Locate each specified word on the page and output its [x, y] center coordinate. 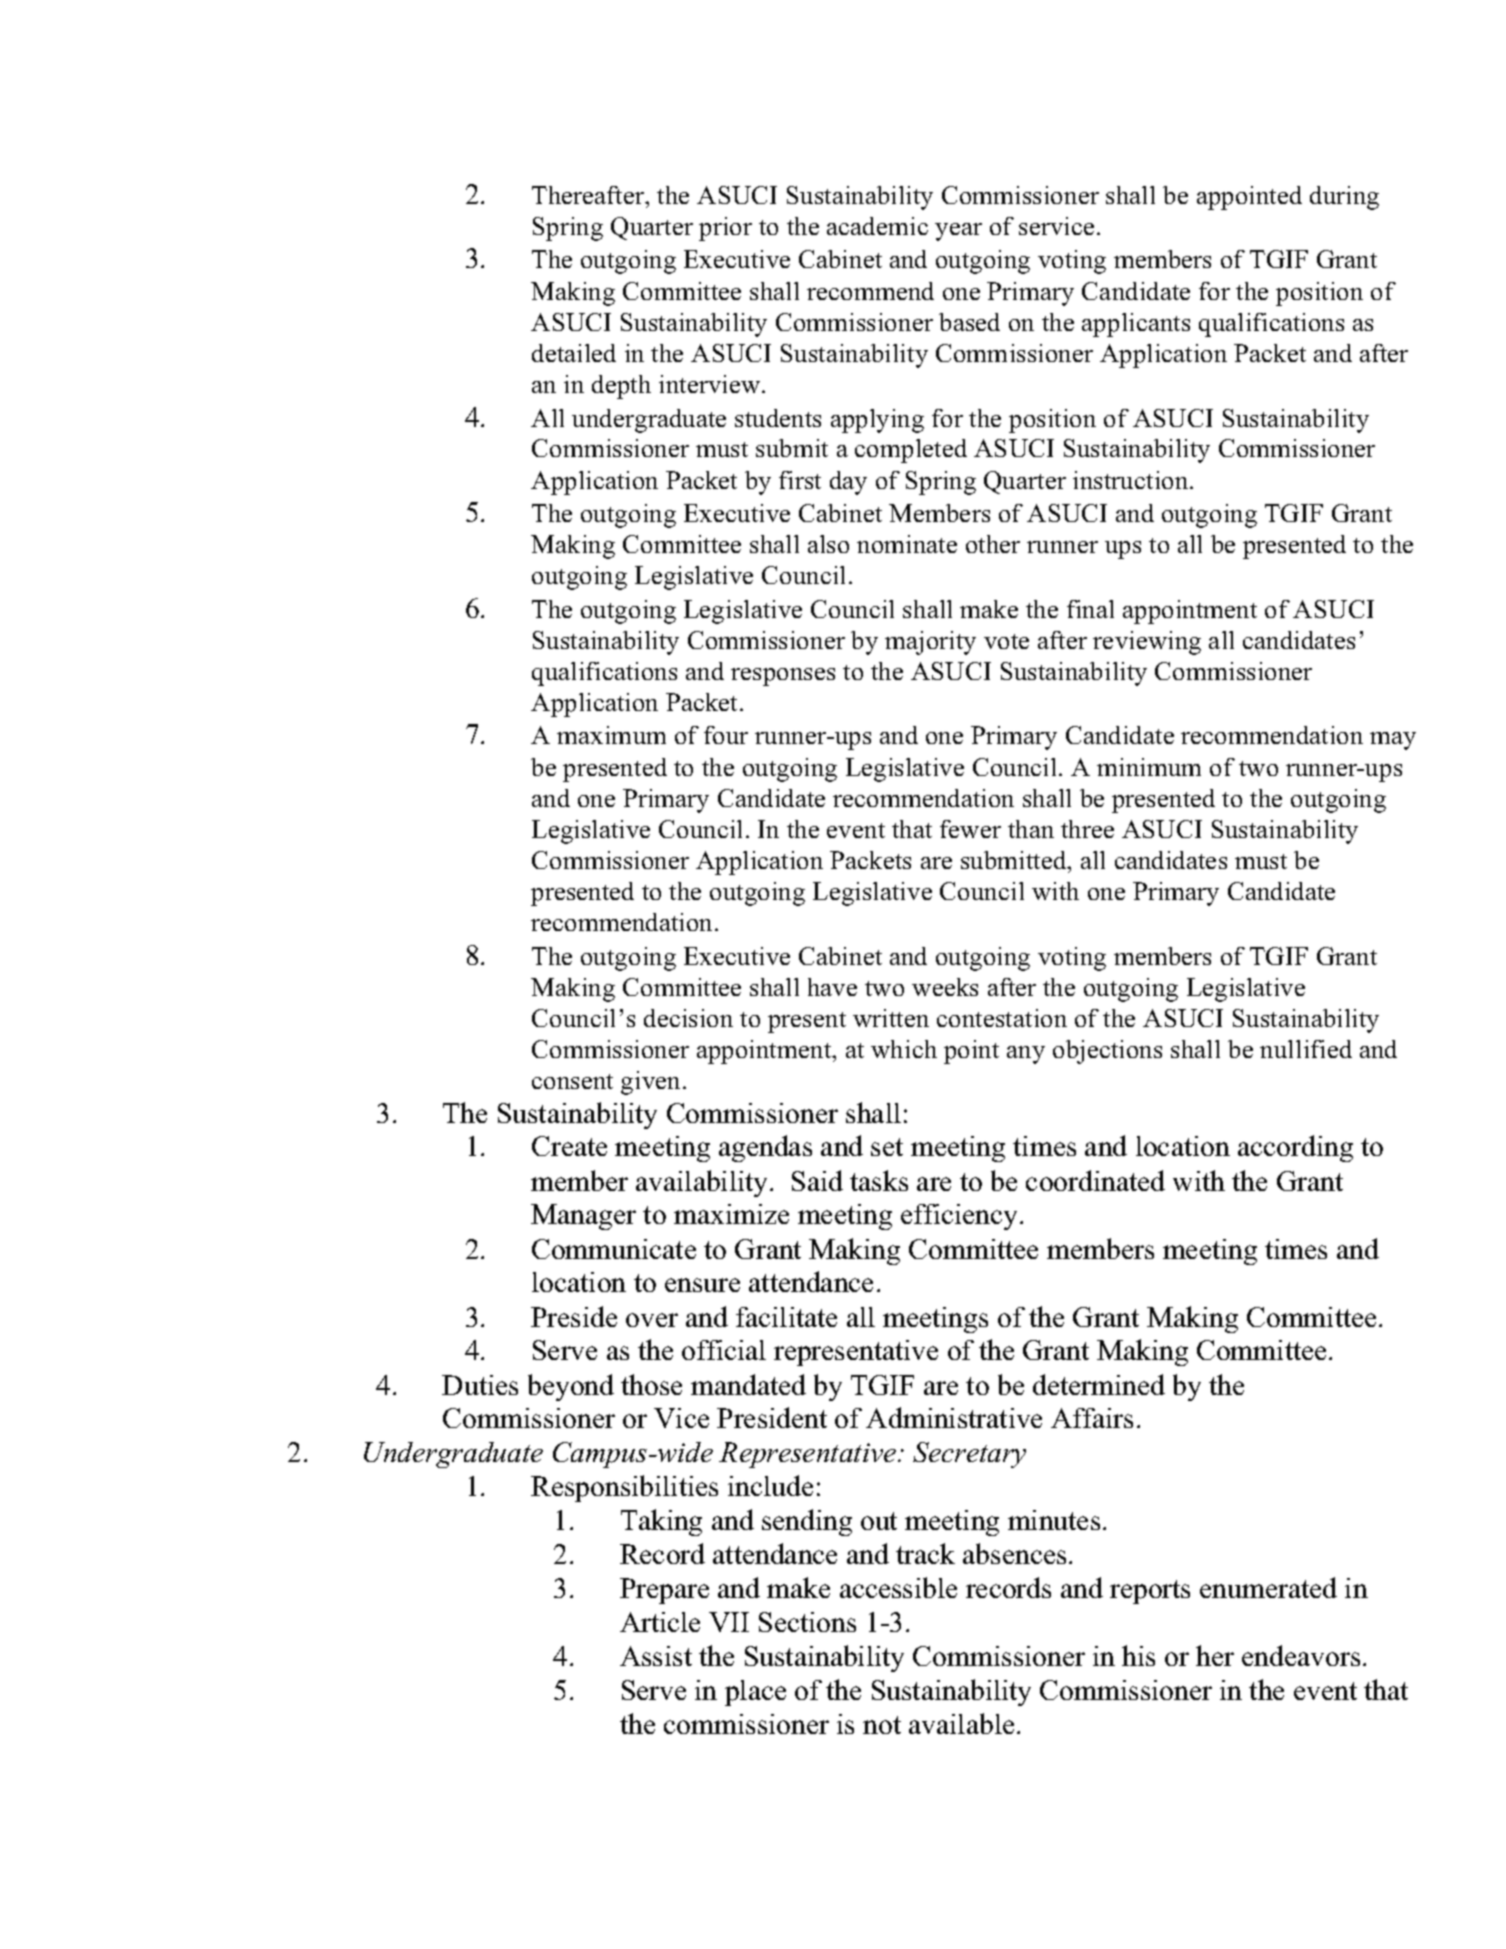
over [652, 1320]
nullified [1306, 1049]
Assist [656, 1656]
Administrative [954, 1417]
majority [930, 643]
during [1344, 198]
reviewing [1147, 643]
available [961, 1723]
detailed [574, 353]
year [958, 232]
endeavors [1301, 1655]
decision [688, 1018]
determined [1099, 1384]
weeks [945, 987]
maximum [611, 735]
